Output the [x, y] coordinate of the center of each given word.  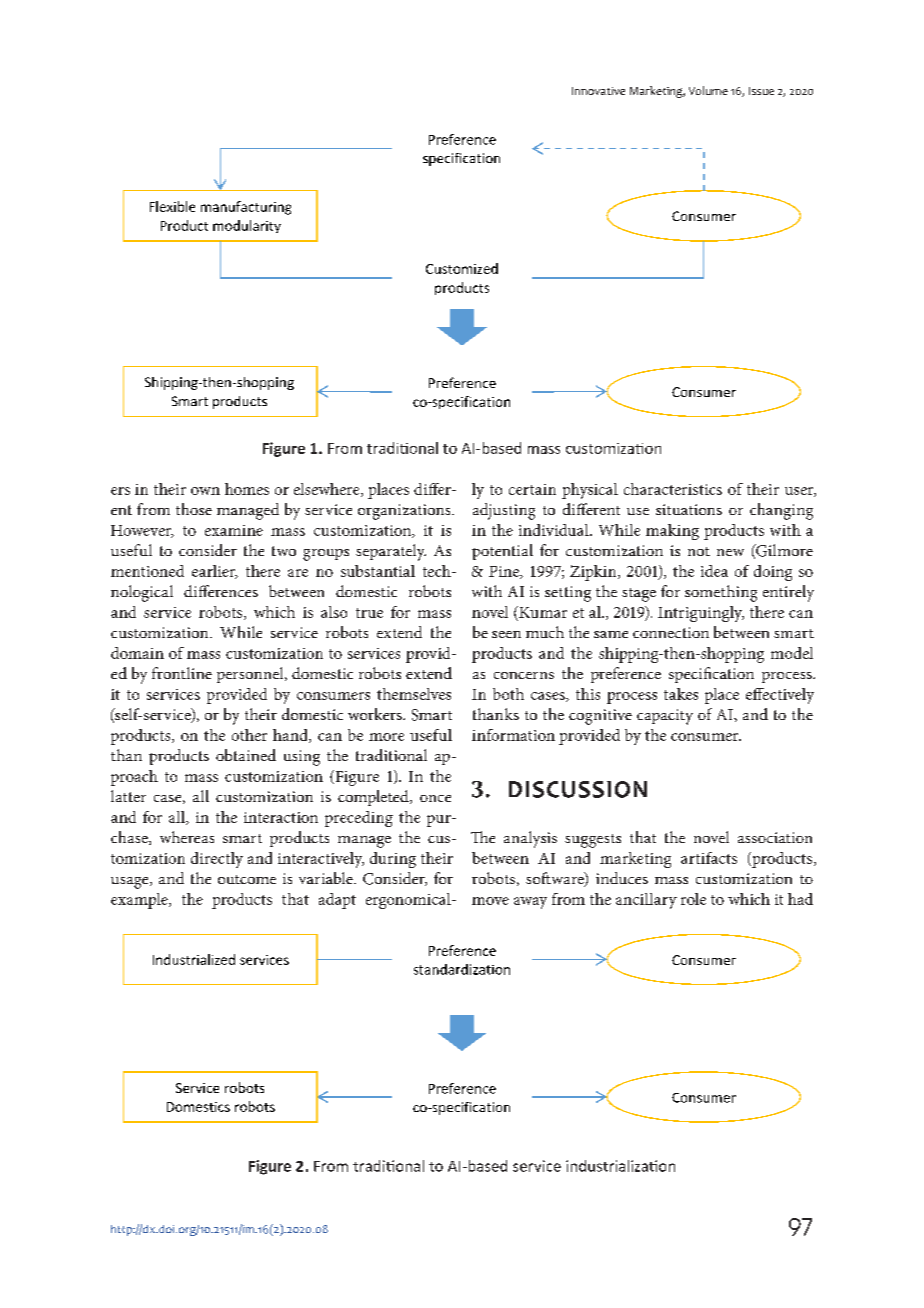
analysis [530, 839]
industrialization [620, 1166]
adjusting [504, 511]
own [205, 491]
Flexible [172, 206]
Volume [708, 90]
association [775, 837]
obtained [246, 755]
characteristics [673, 489]
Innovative [598, 91]
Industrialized [194, 959]
